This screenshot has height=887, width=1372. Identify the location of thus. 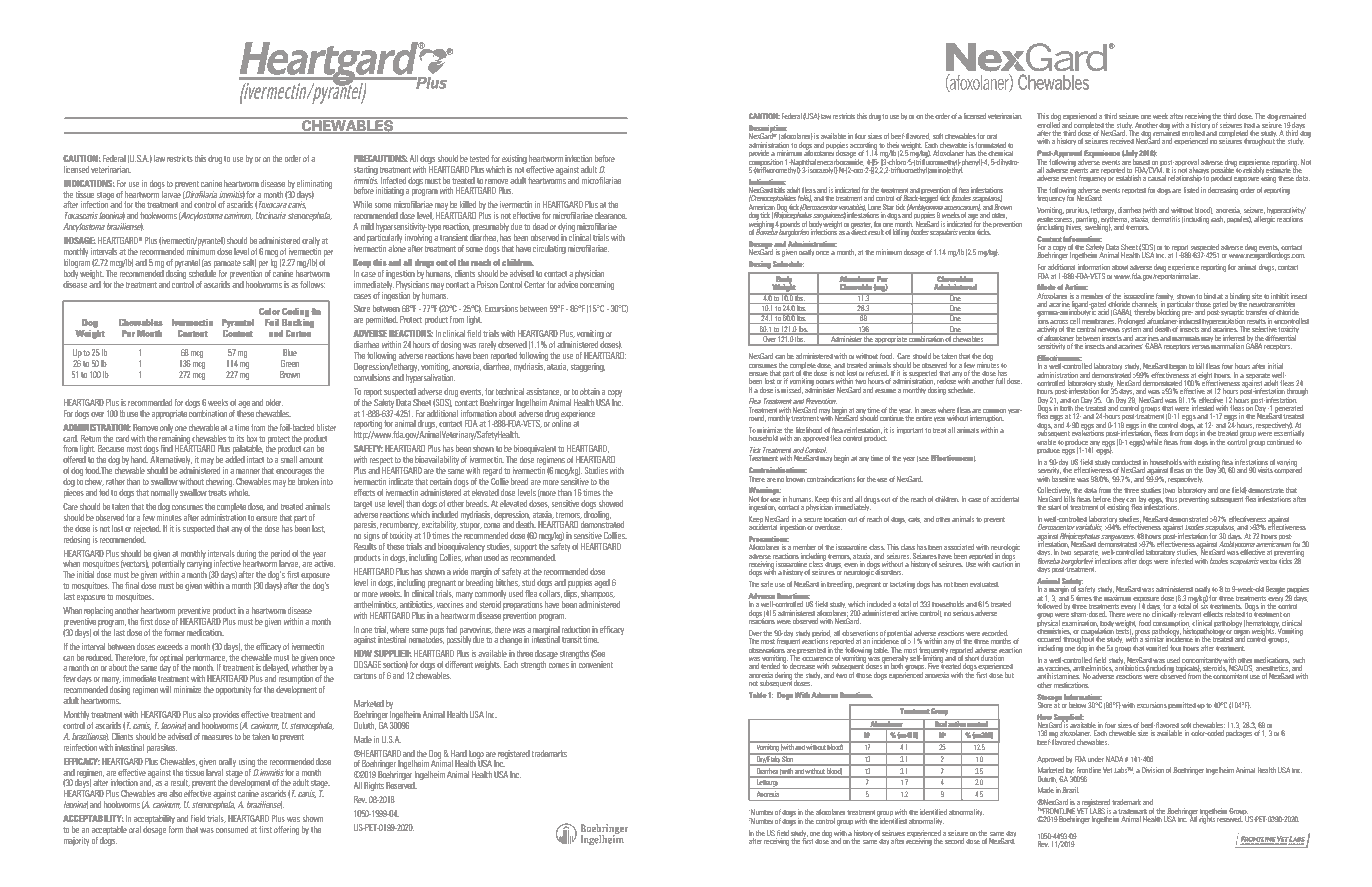
(1171, 499).
